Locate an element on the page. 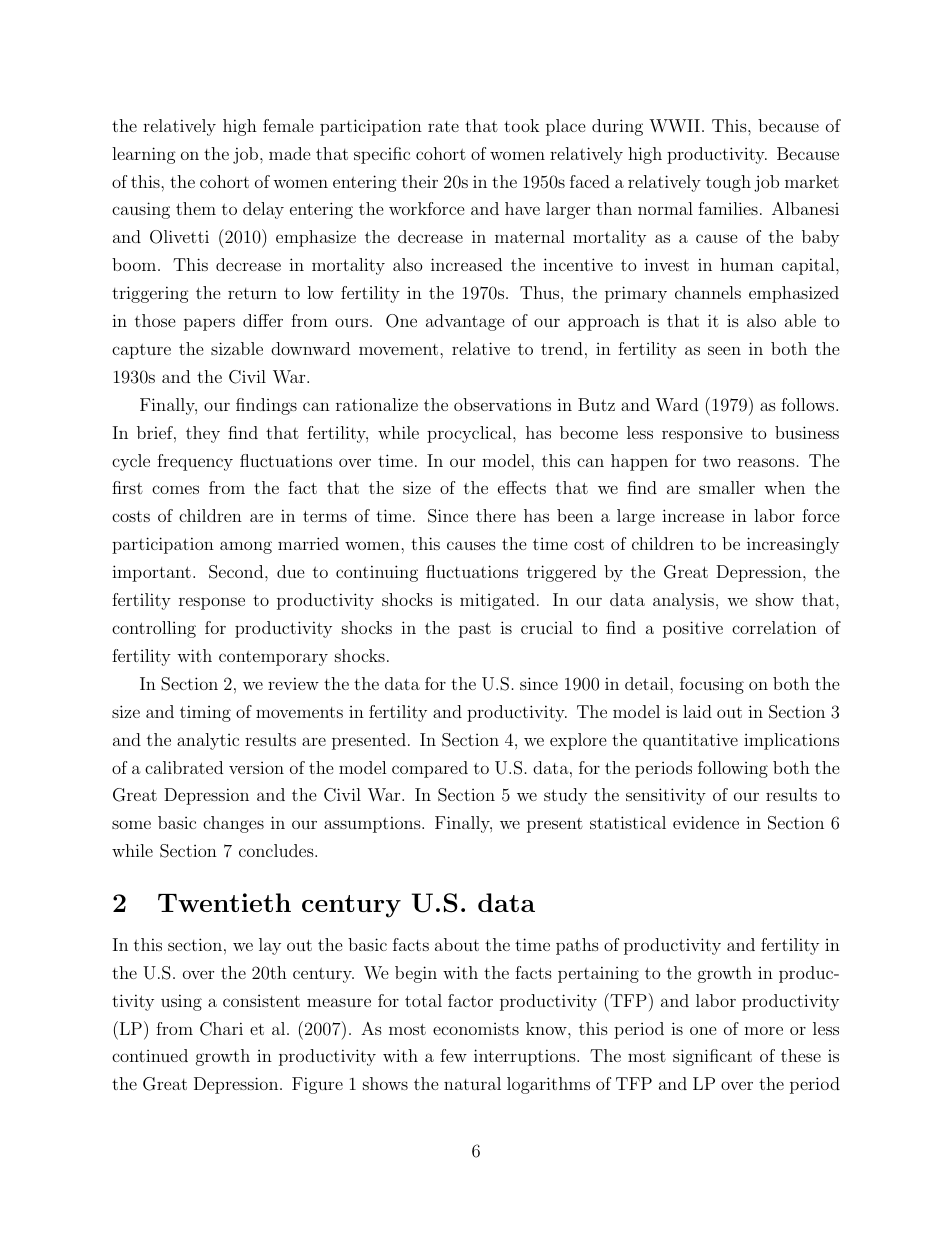 The height and width of the image is (1233, 952). they is located at coordinates (203, 434).
